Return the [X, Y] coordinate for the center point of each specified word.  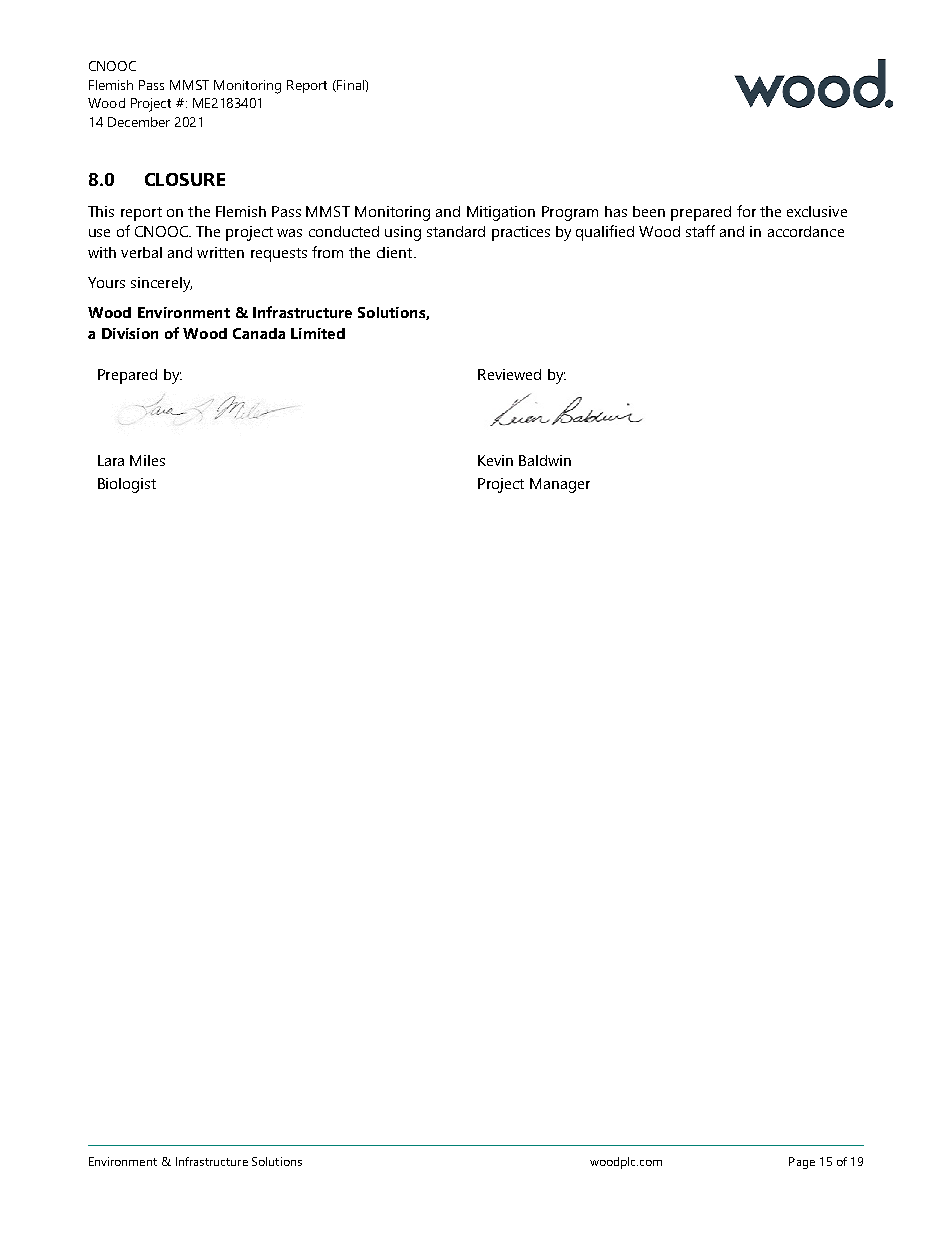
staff [700, 231]
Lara [111, 460]
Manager [560, 485]
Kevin [495, 460]
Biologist [127, 485]
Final [350, 86]
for [746, 211]
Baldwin [545, 460]
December [139, 122]
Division [130, 333]
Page [802, 1163]
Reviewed [509, 374]
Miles [147, 460]
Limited [318, 333]
